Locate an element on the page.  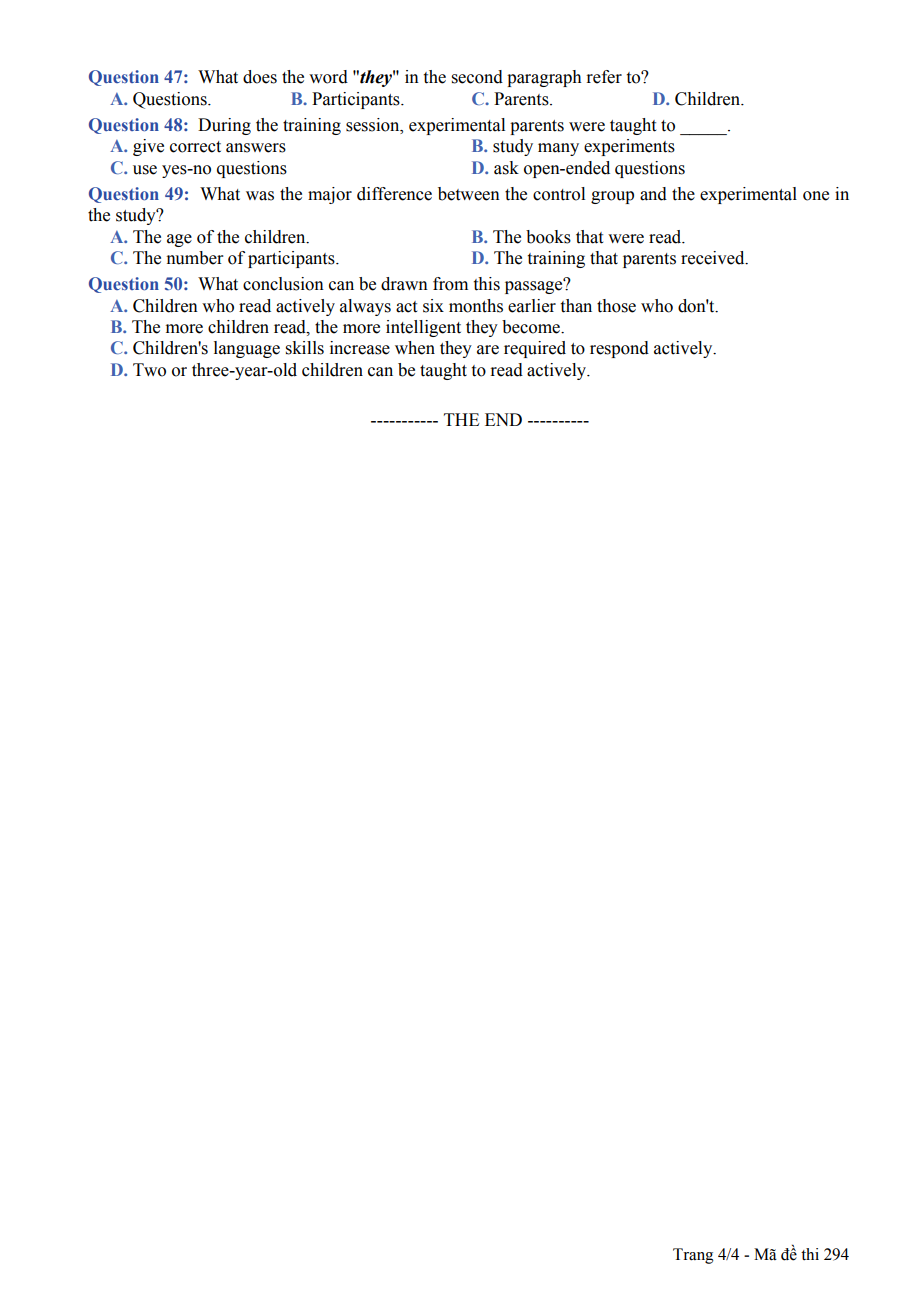
become is located at coordinates (532, 327).
